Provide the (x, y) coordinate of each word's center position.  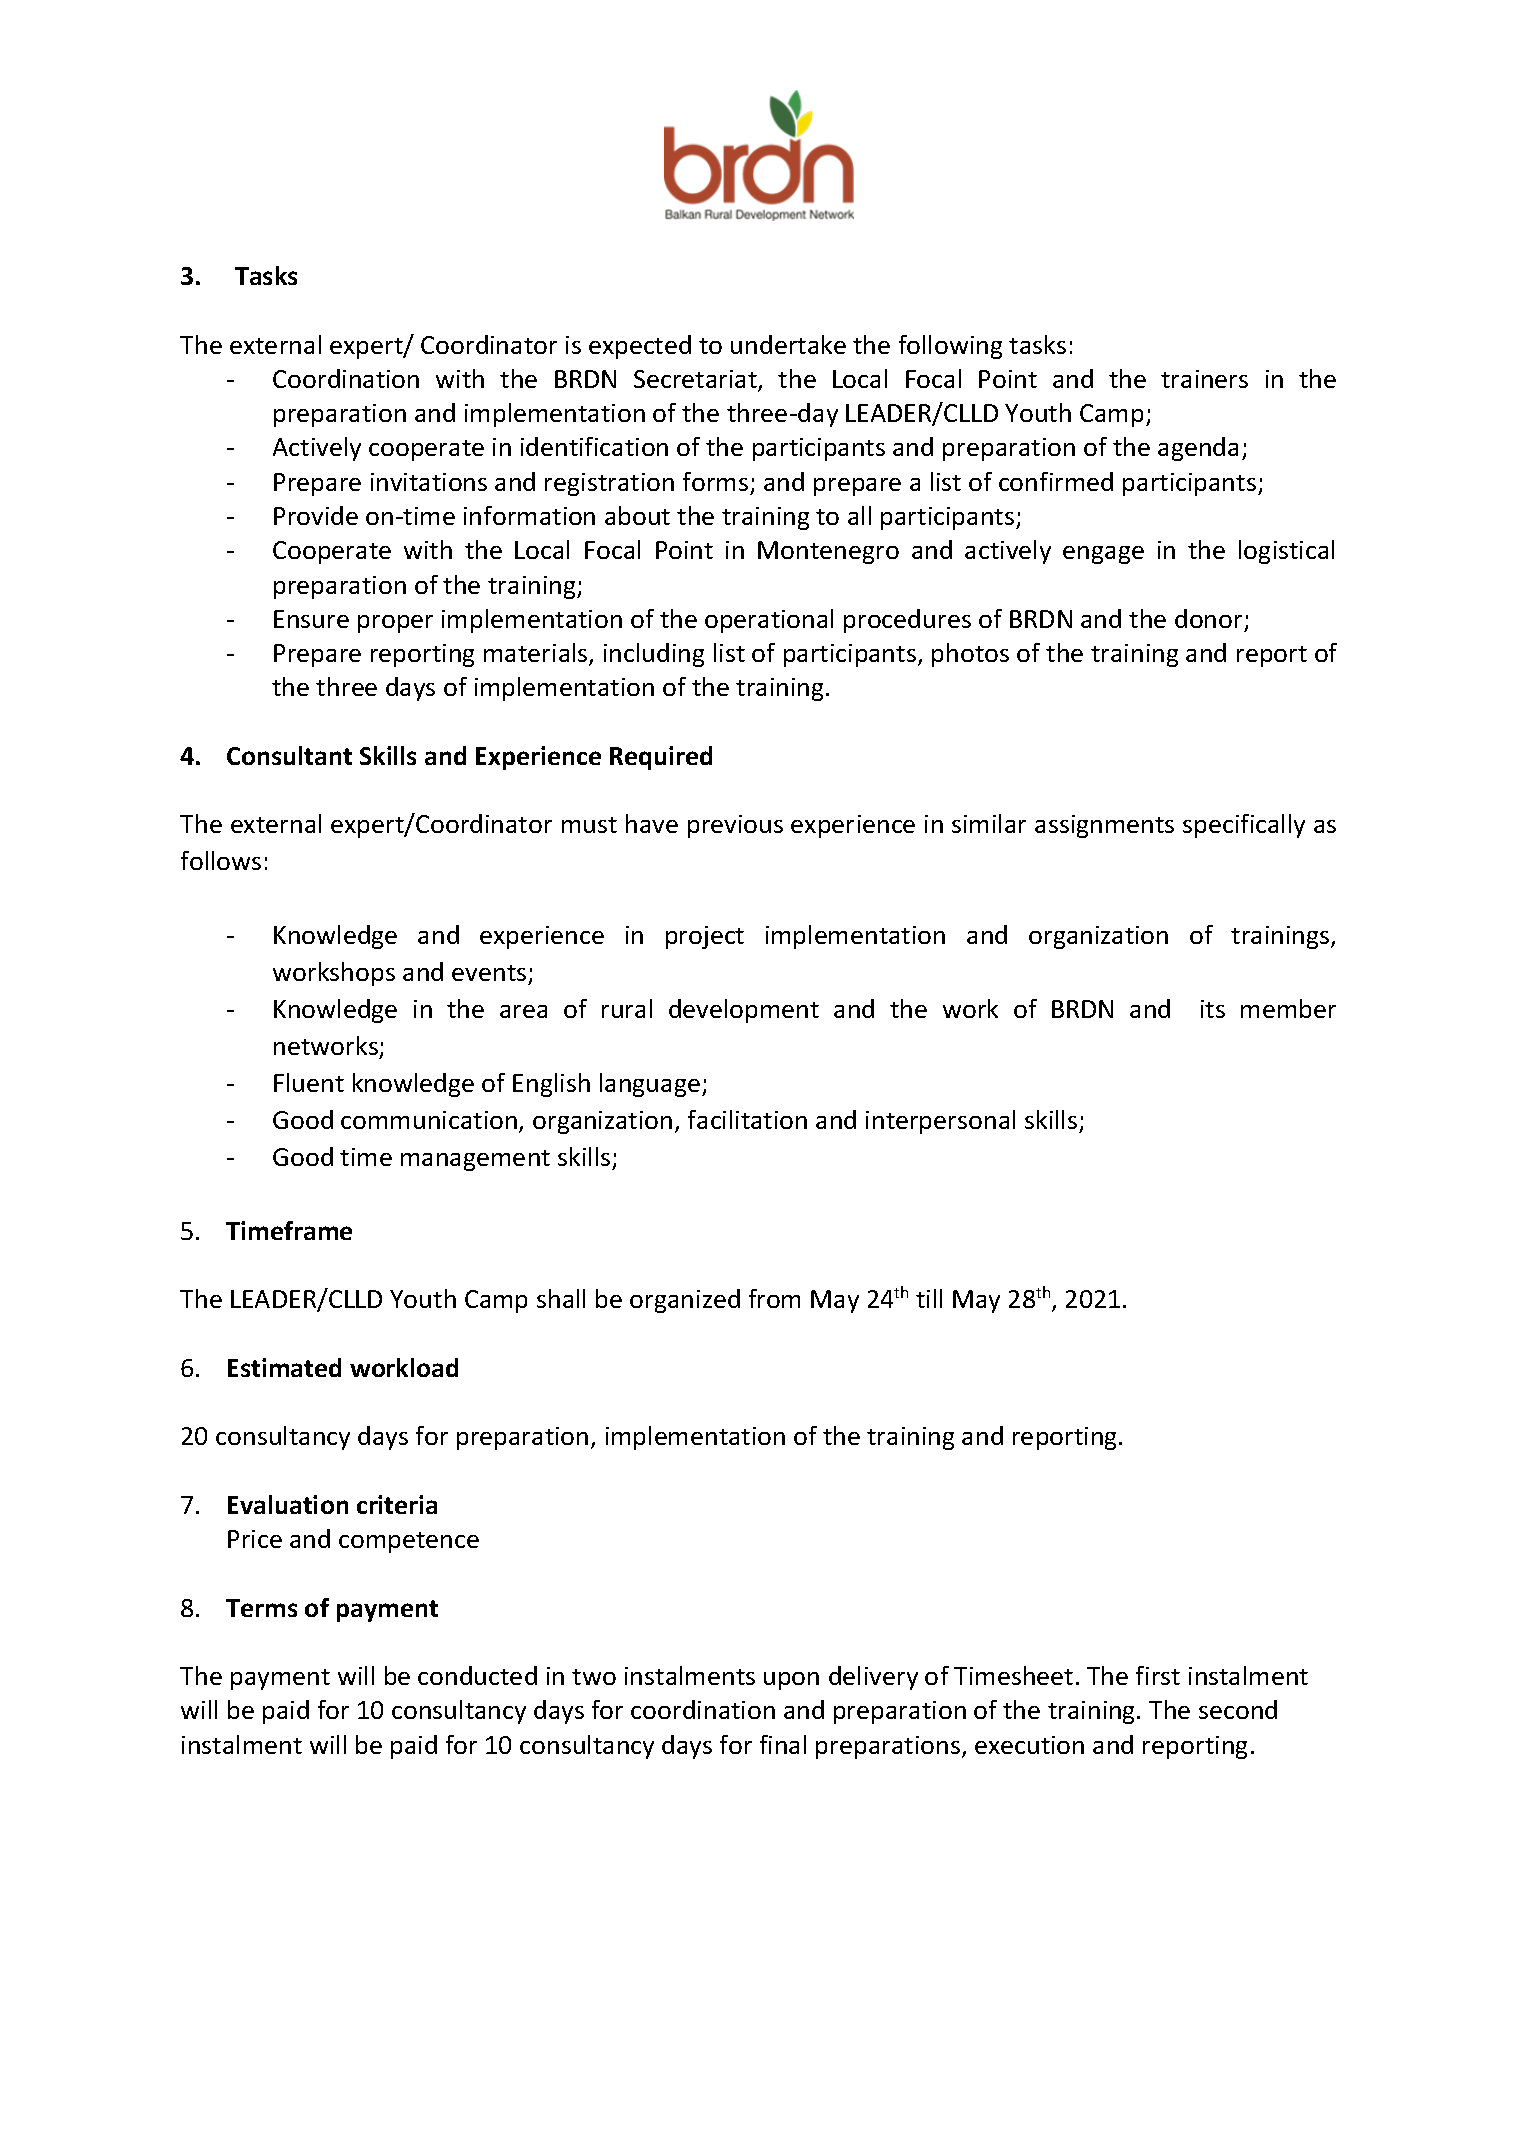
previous (735, 826)
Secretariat (696, 380)
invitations (429, 482)
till (929, 1298)
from (774, 1298)
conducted (477, 1675)
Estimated (284, 1367)
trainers (1204, 379)
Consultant (289, 755)
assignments (1104, 826)
